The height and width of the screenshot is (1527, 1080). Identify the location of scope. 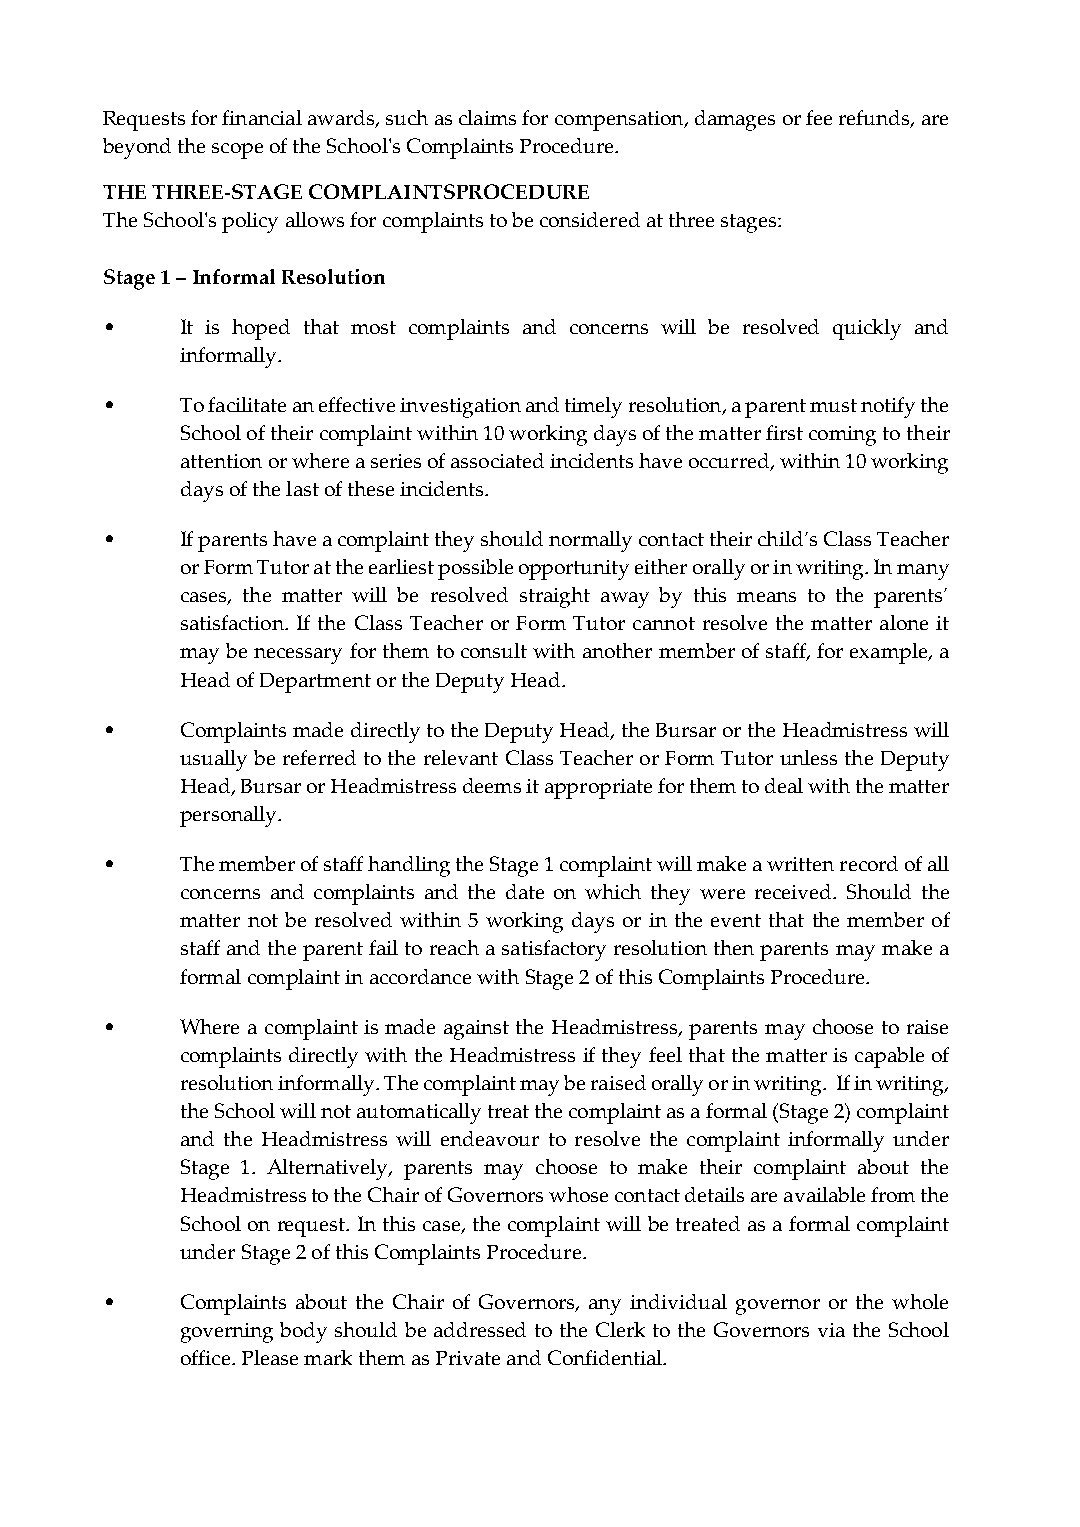
(237, 151).
